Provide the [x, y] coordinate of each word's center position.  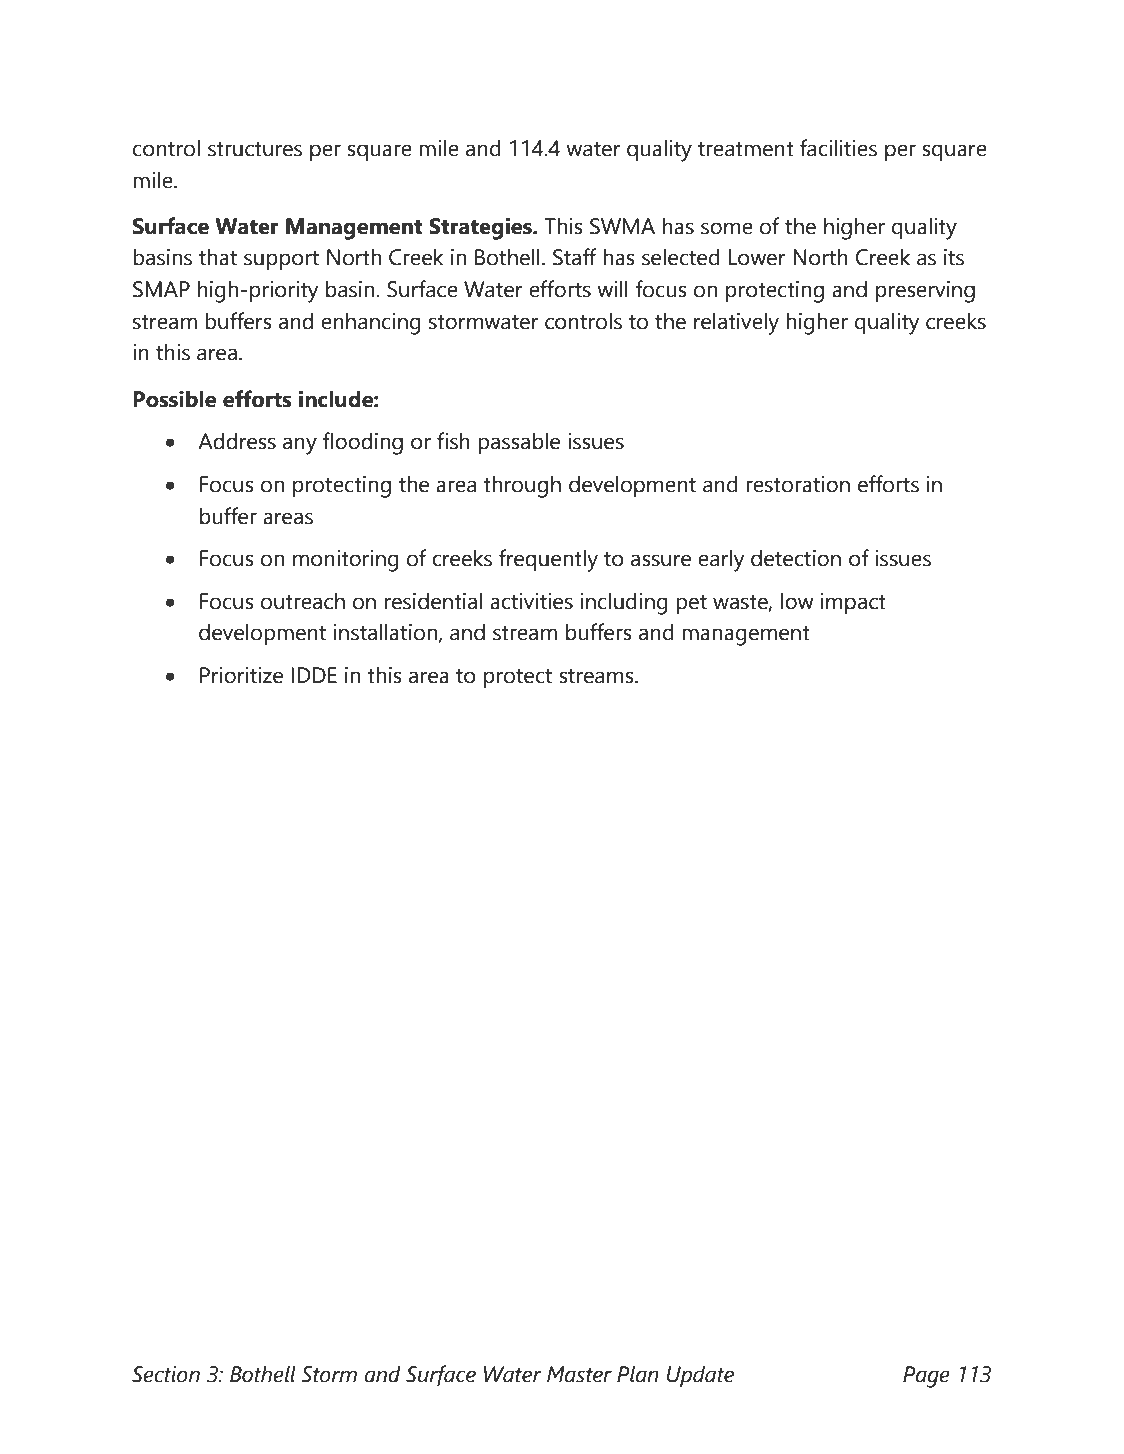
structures [255, 149]
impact [853, 603]
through [522, 487]
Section [166, 1374]
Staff [575, 257]
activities [531, 601]
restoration [798, 484]
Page [926, 1377]
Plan [638, 1374]
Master [579, 1374]
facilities [838, 148]
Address [237, 441]
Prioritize [241, 675]
